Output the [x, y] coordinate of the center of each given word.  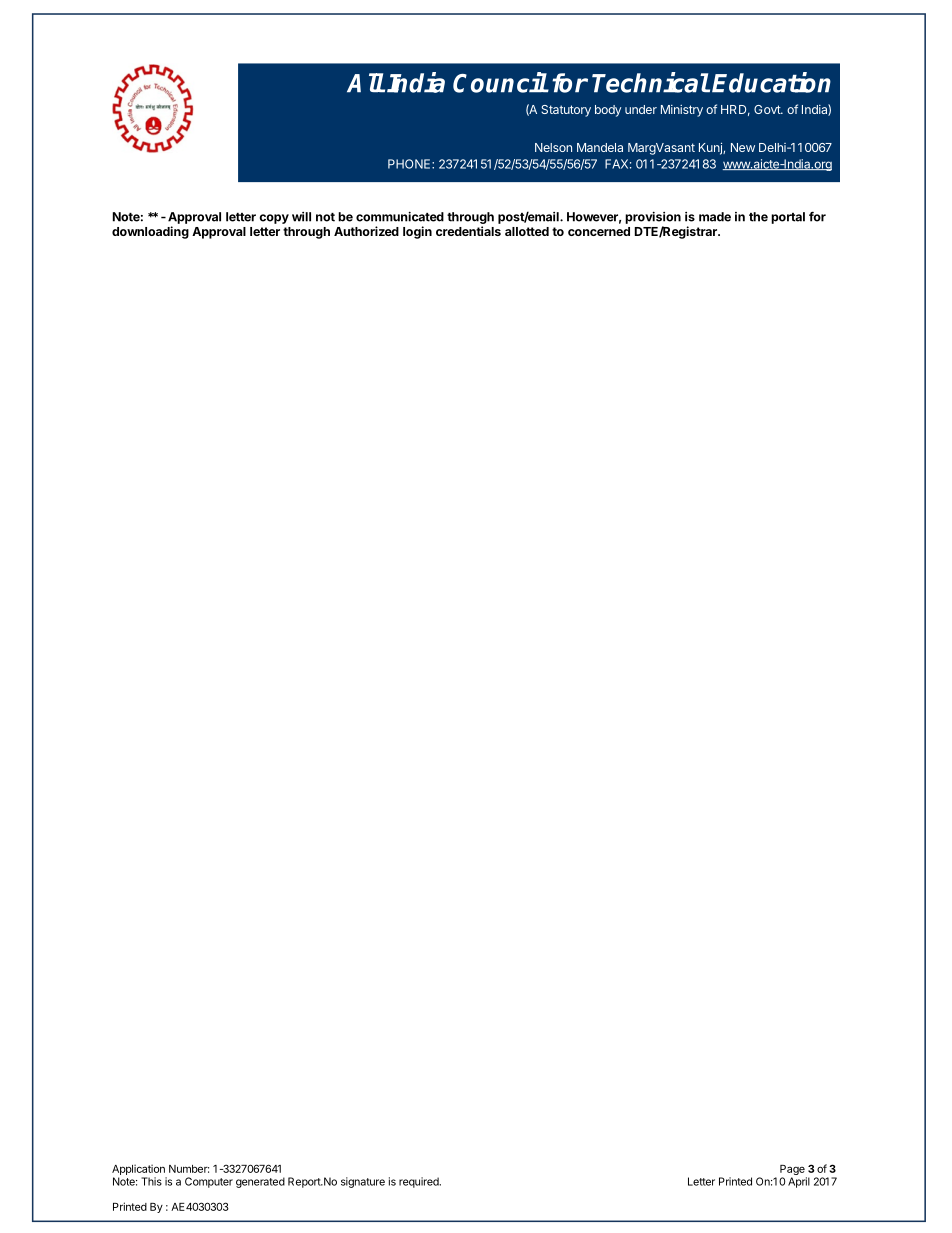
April [799, 1182]
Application [138, 1169]
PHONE [410, 164]
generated [260, 1182]
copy [274, 219]
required [420, 1182]
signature [363, 1182]
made [715, 217]
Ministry [682, 111]
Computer [209, 1182]
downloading [150, 232]
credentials [468, 231]
